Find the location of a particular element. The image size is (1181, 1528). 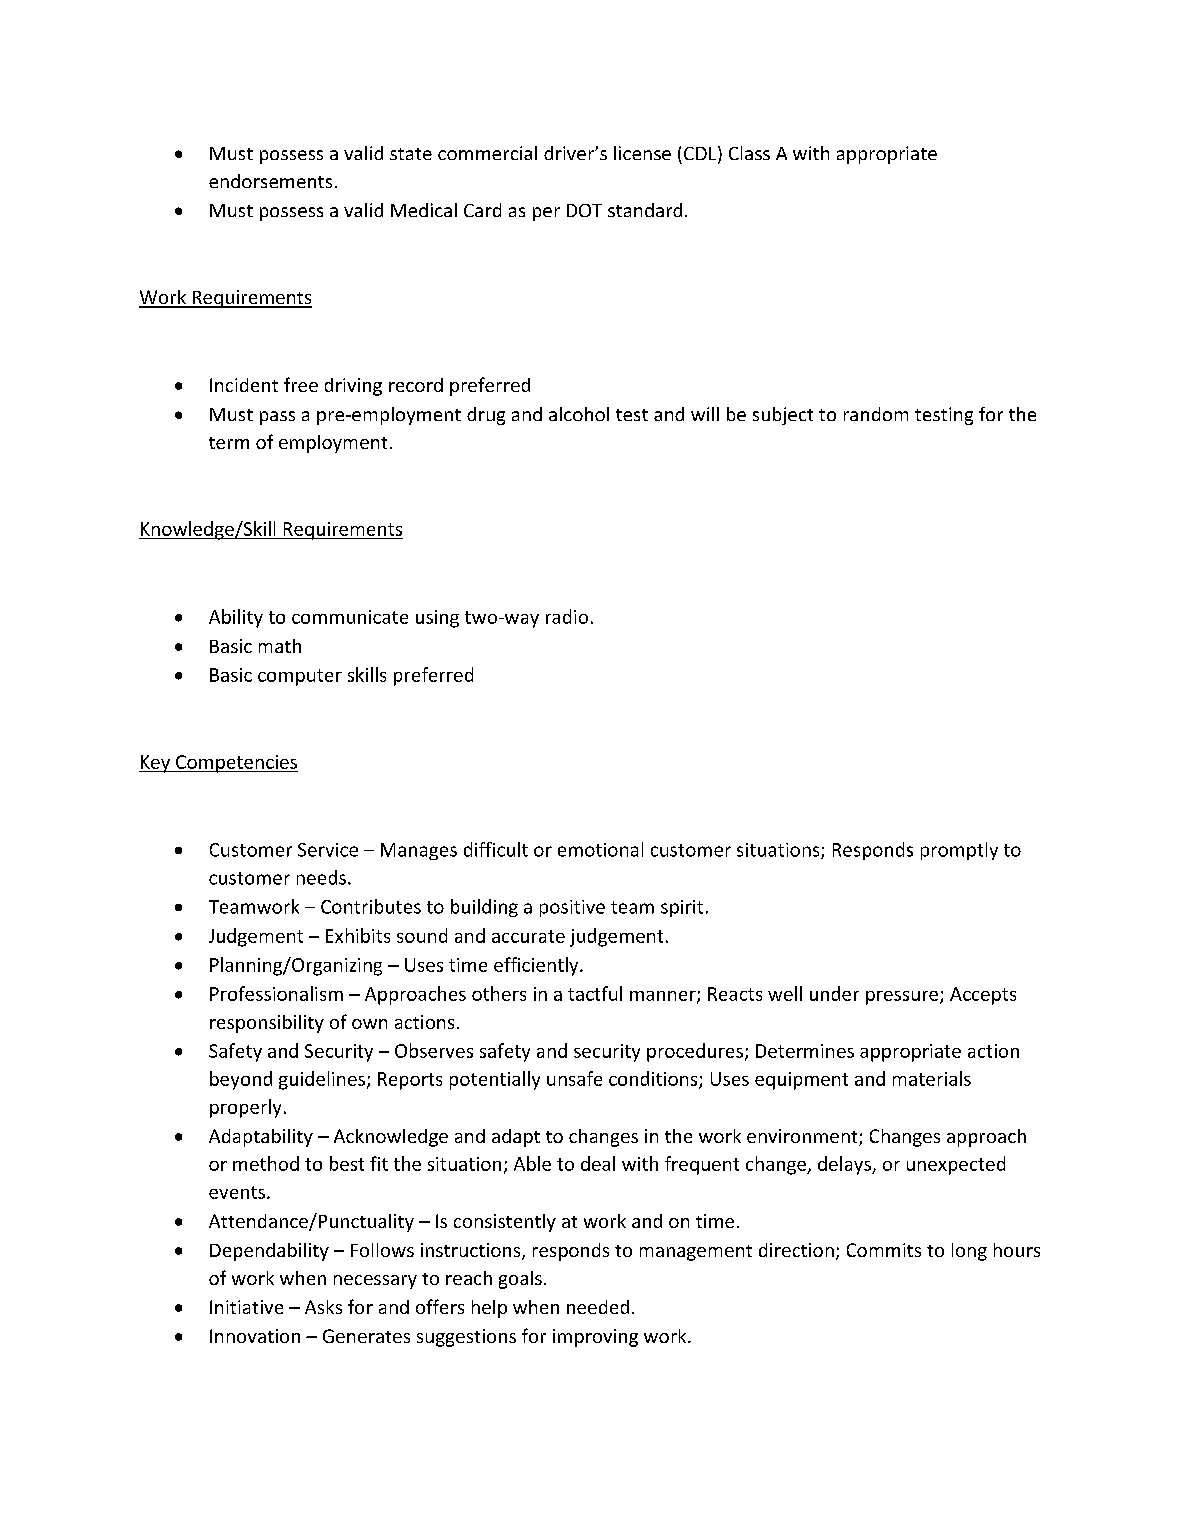

Initiative is located at coordinates (246, 1307).
